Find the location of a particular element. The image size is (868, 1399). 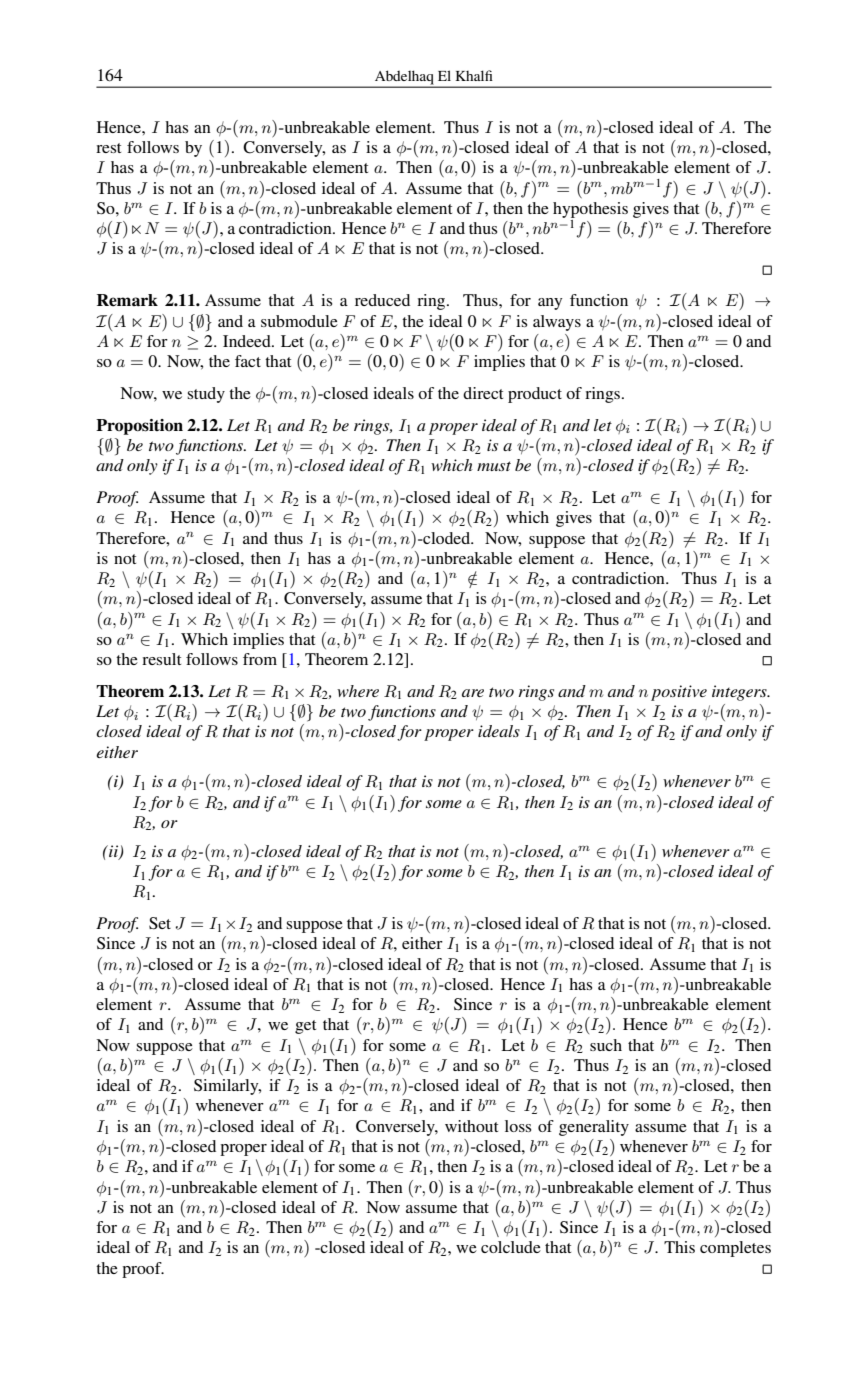

positive is located at coordinates (679, 693).
